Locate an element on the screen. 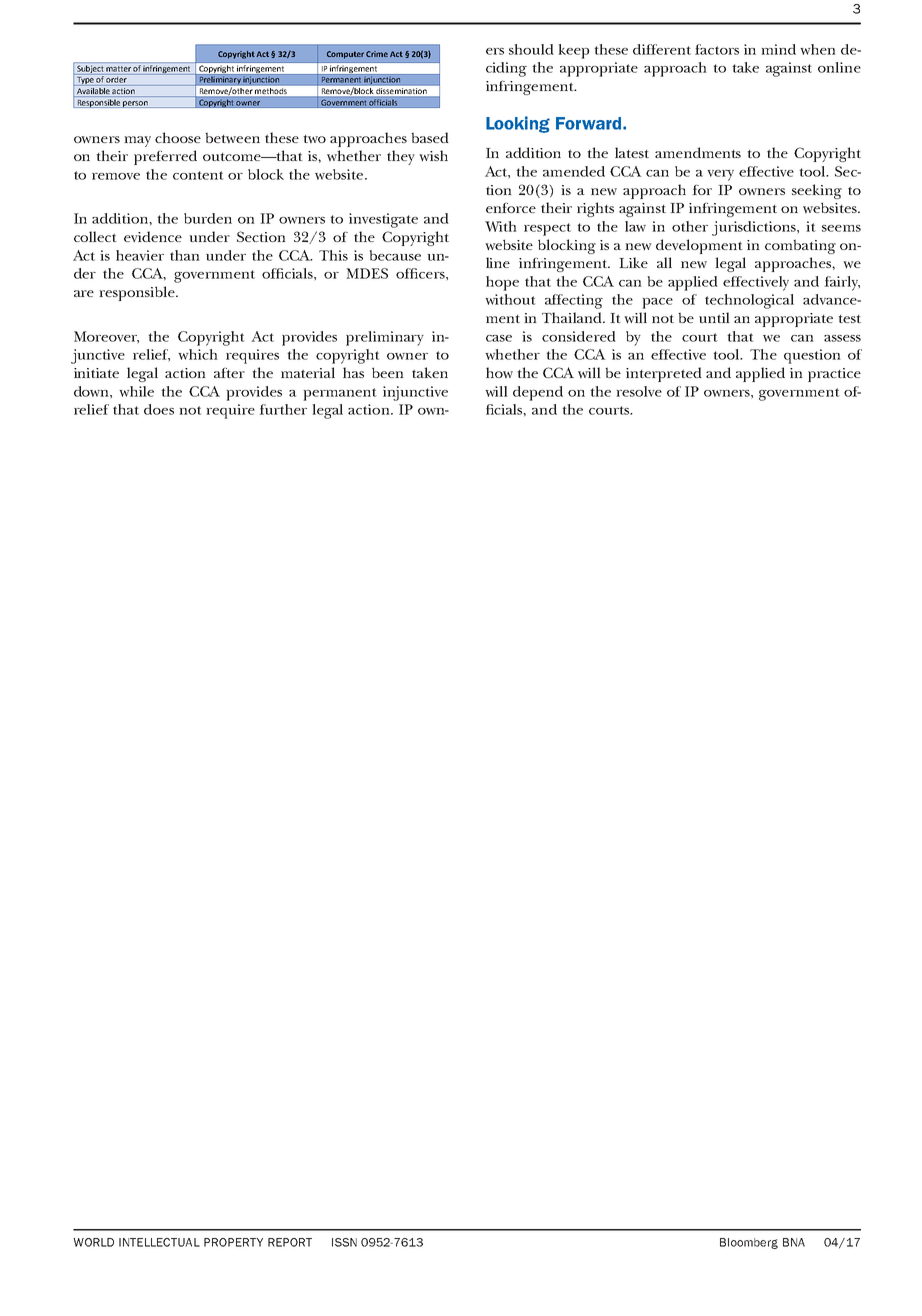  mind is located at coordinates (778, 49).
